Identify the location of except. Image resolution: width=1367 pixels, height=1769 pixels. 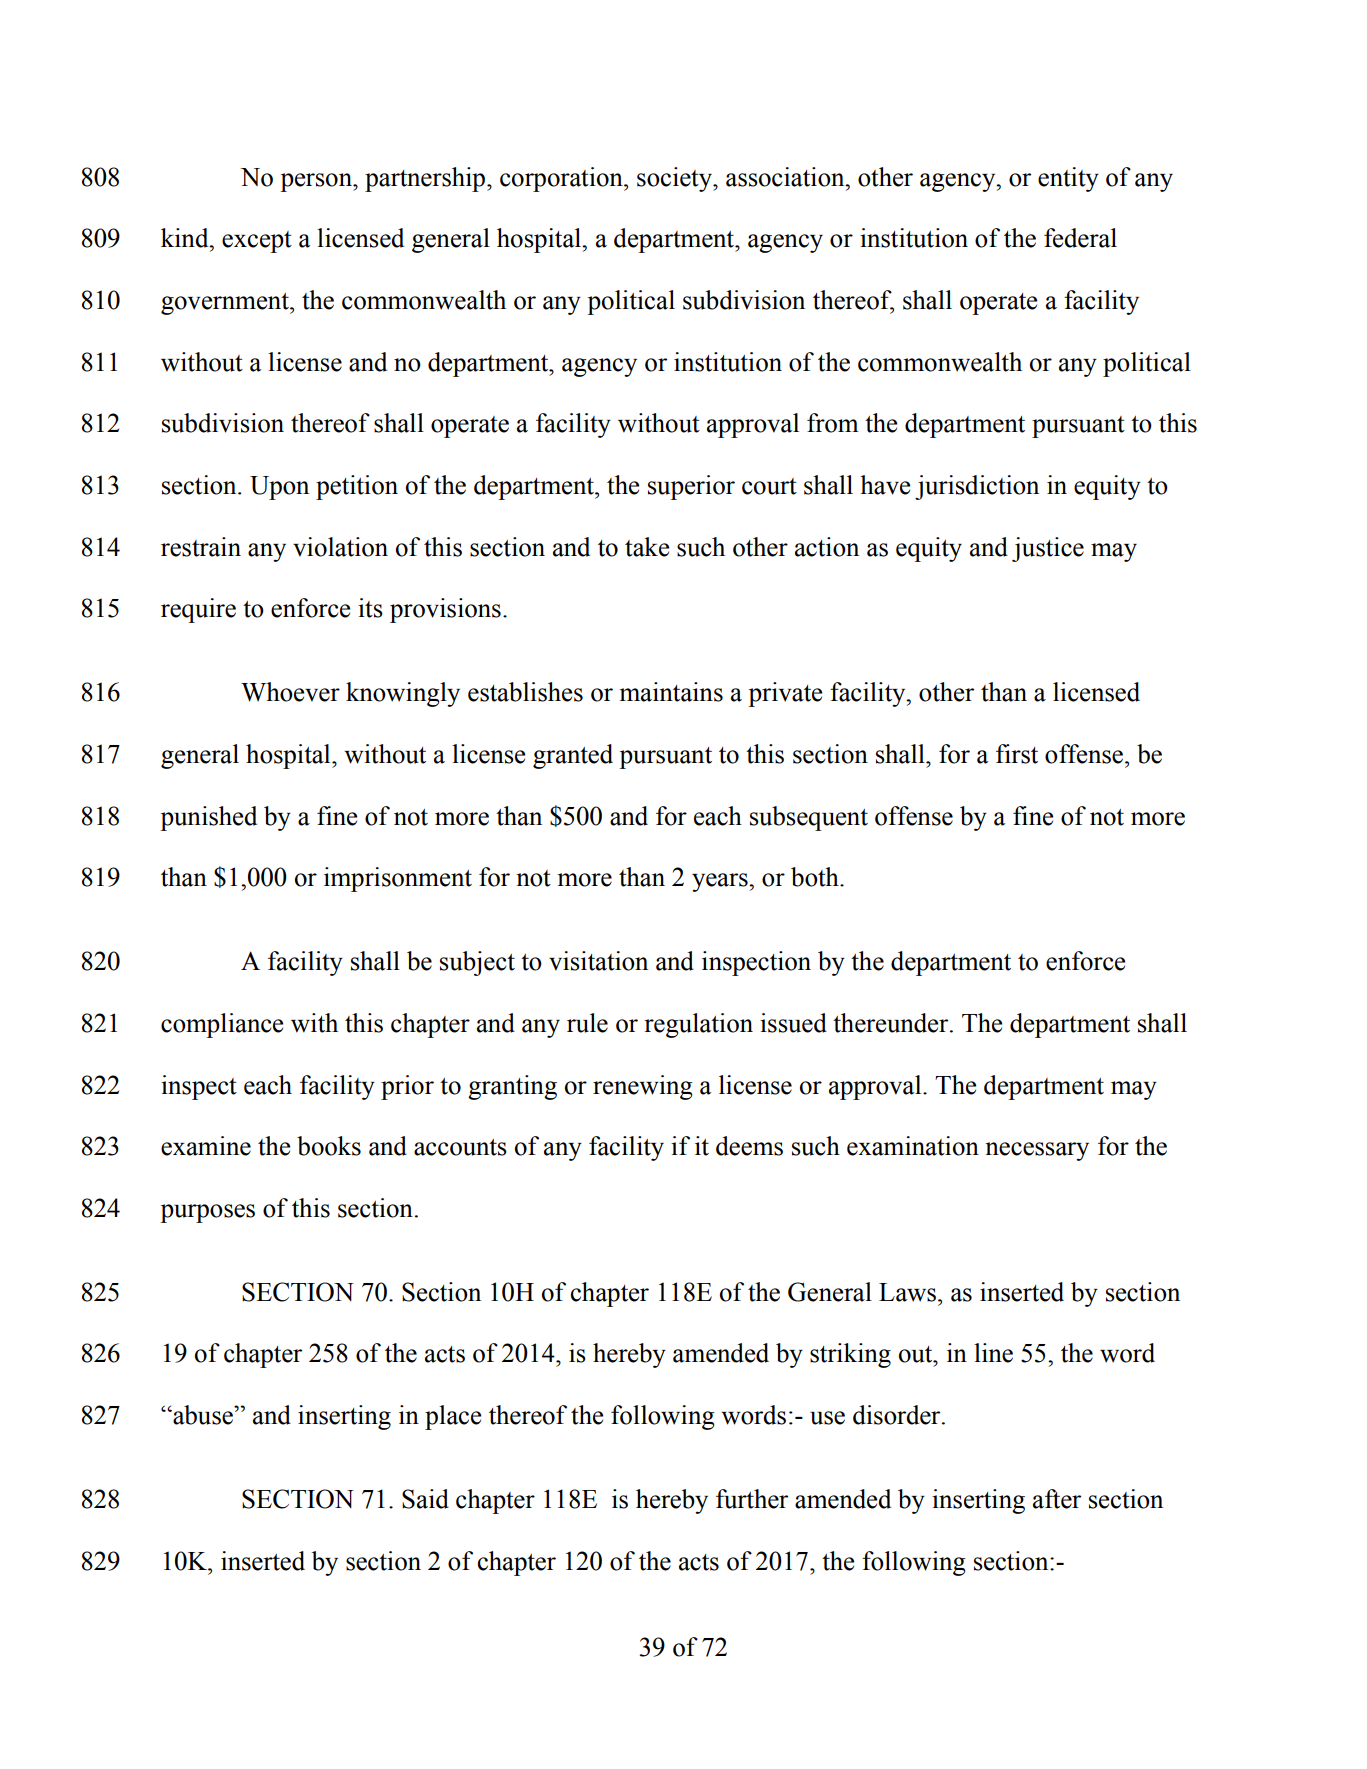
(257, 242).
